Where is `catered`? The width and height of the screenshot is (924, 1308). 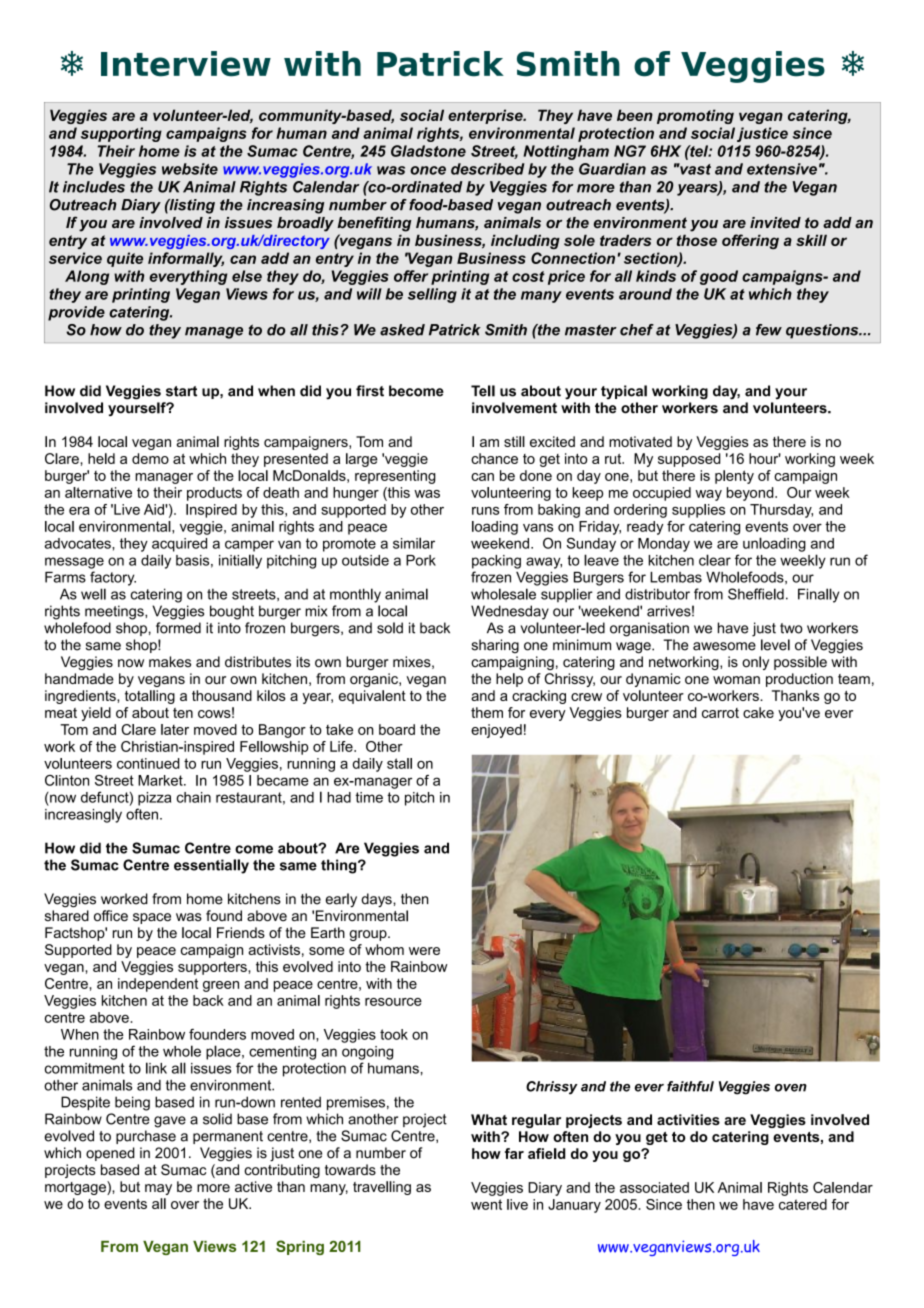 catered is located at coordinates (803, 1204).
